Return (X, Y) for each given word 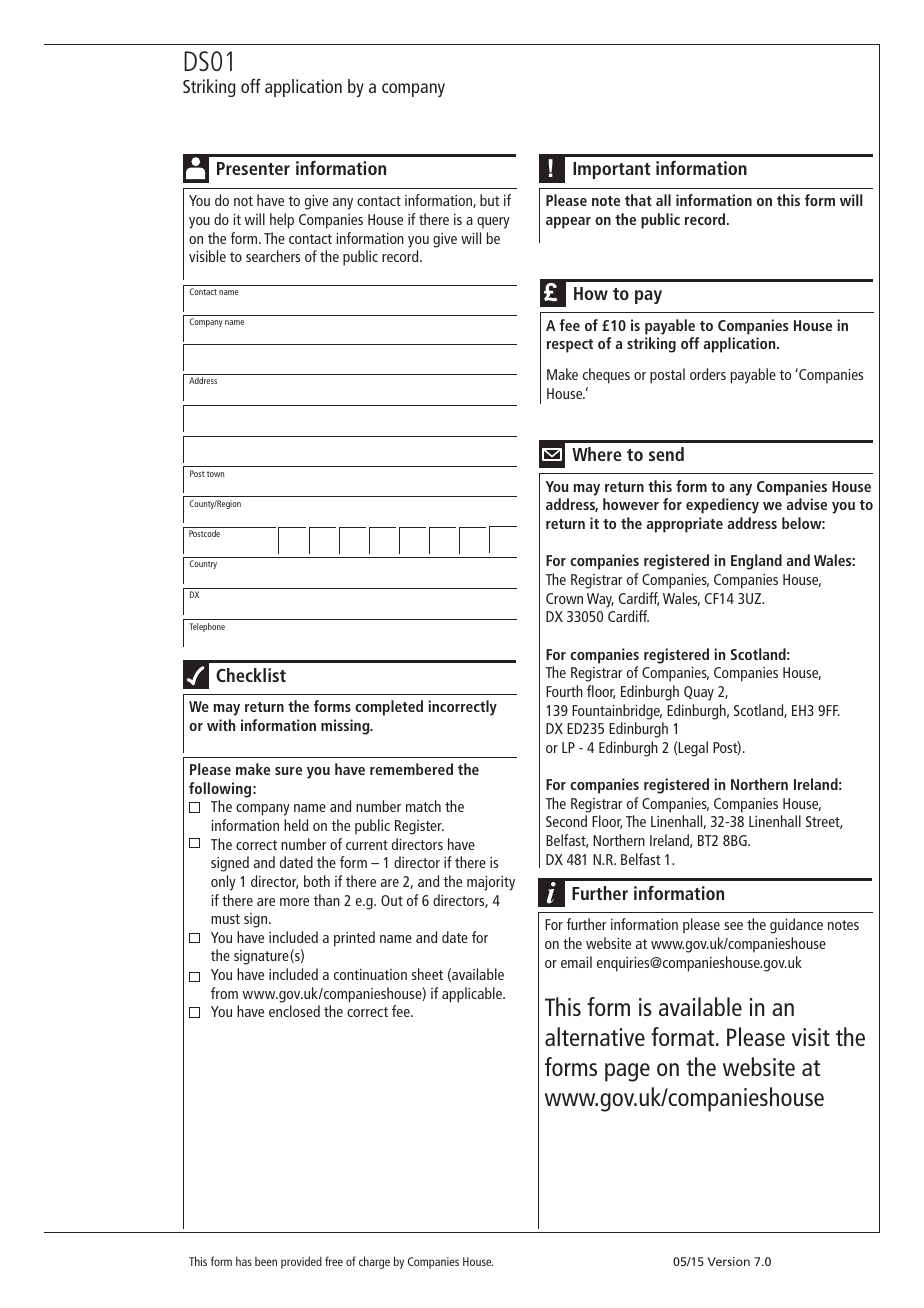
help (282, 221)
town (215, 474)
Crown (564, 598)
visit (811, 1037)
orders (708, 374)
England (756, 562)
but (489, 200)
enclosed (294, 1011)
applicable (473, 995)
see (733, 926)
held (296, 825)
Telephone (207, 627)
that (638, 200)
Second (566, 821)
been (266, 1261)
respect (570, 346)
